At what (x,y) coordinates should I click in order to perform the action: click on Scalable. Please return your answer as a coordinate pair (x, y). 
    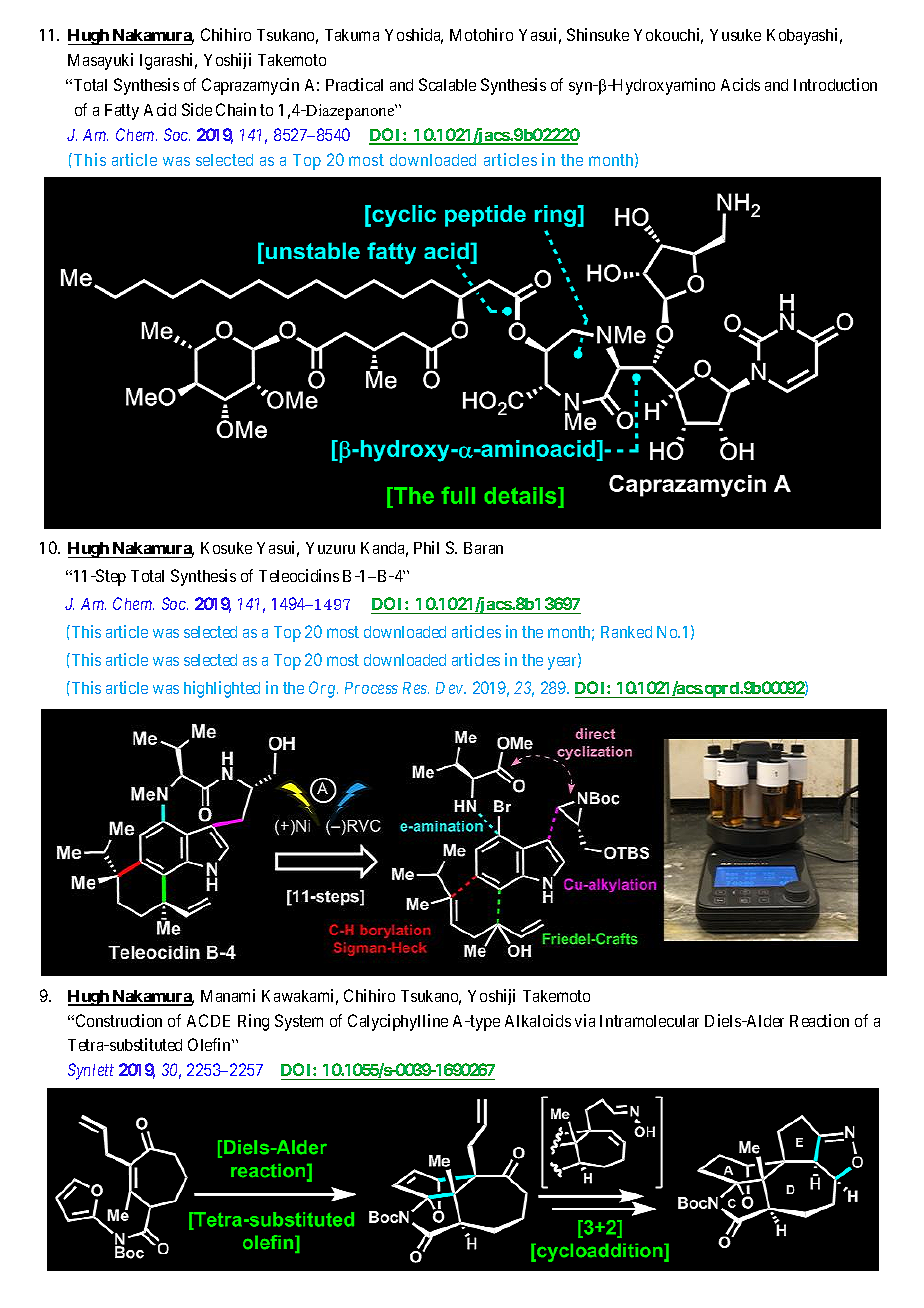
    Looking at the image, I should click on (447, 84).
